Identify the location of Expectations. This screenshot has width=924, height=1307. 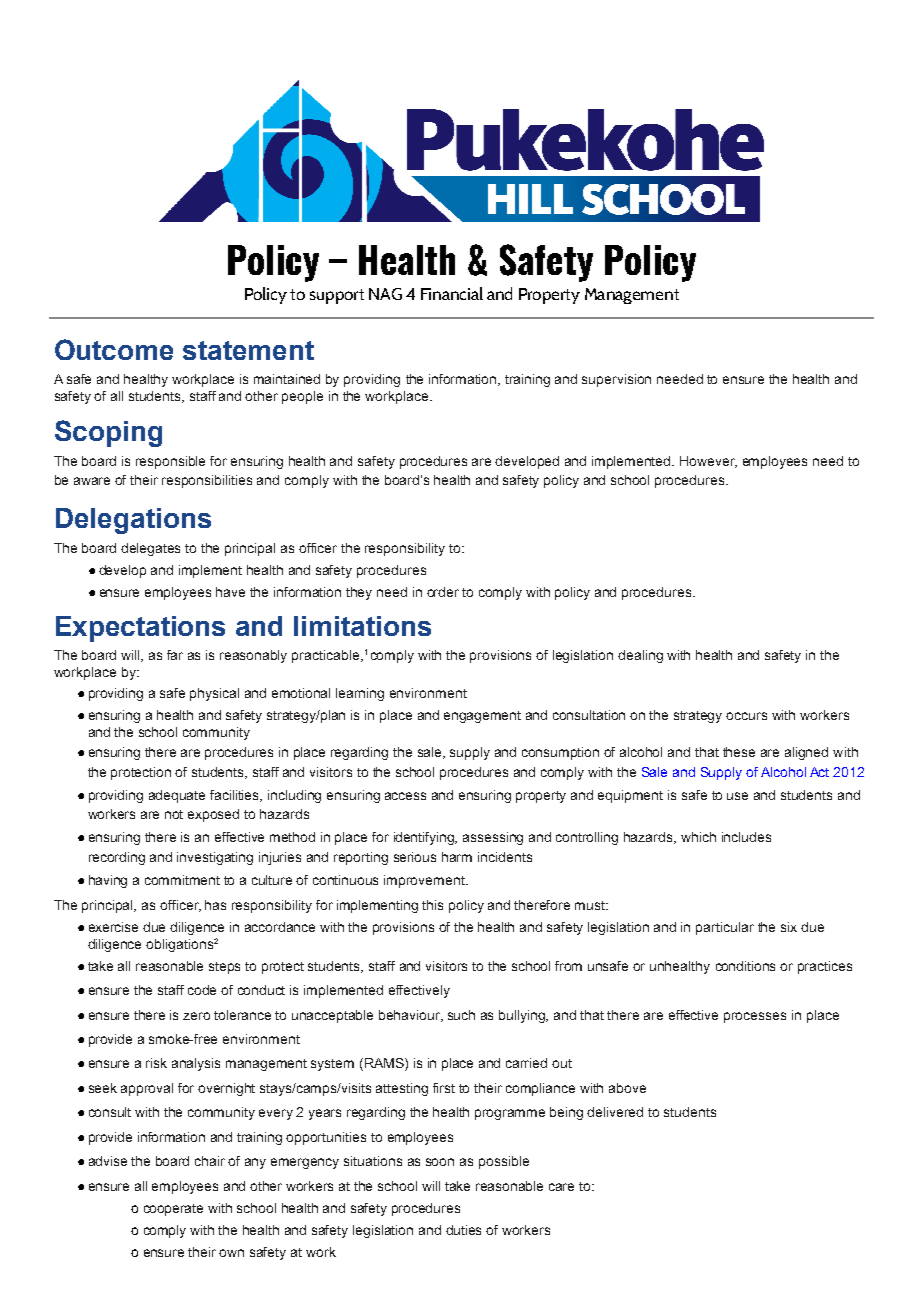
(140, 629).
